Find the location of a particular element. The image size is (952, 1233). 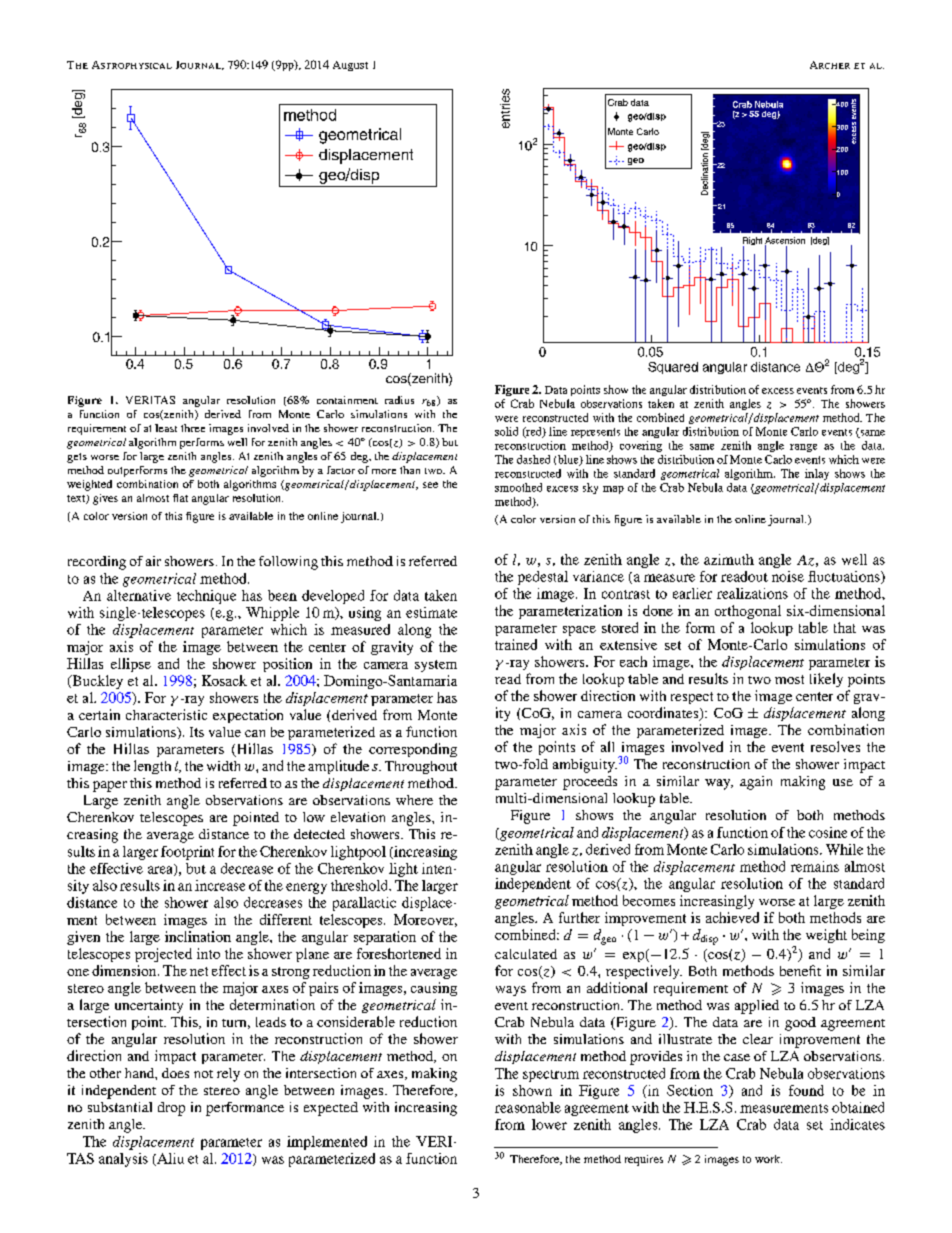

drop is located at coordinates (171, 1109).
